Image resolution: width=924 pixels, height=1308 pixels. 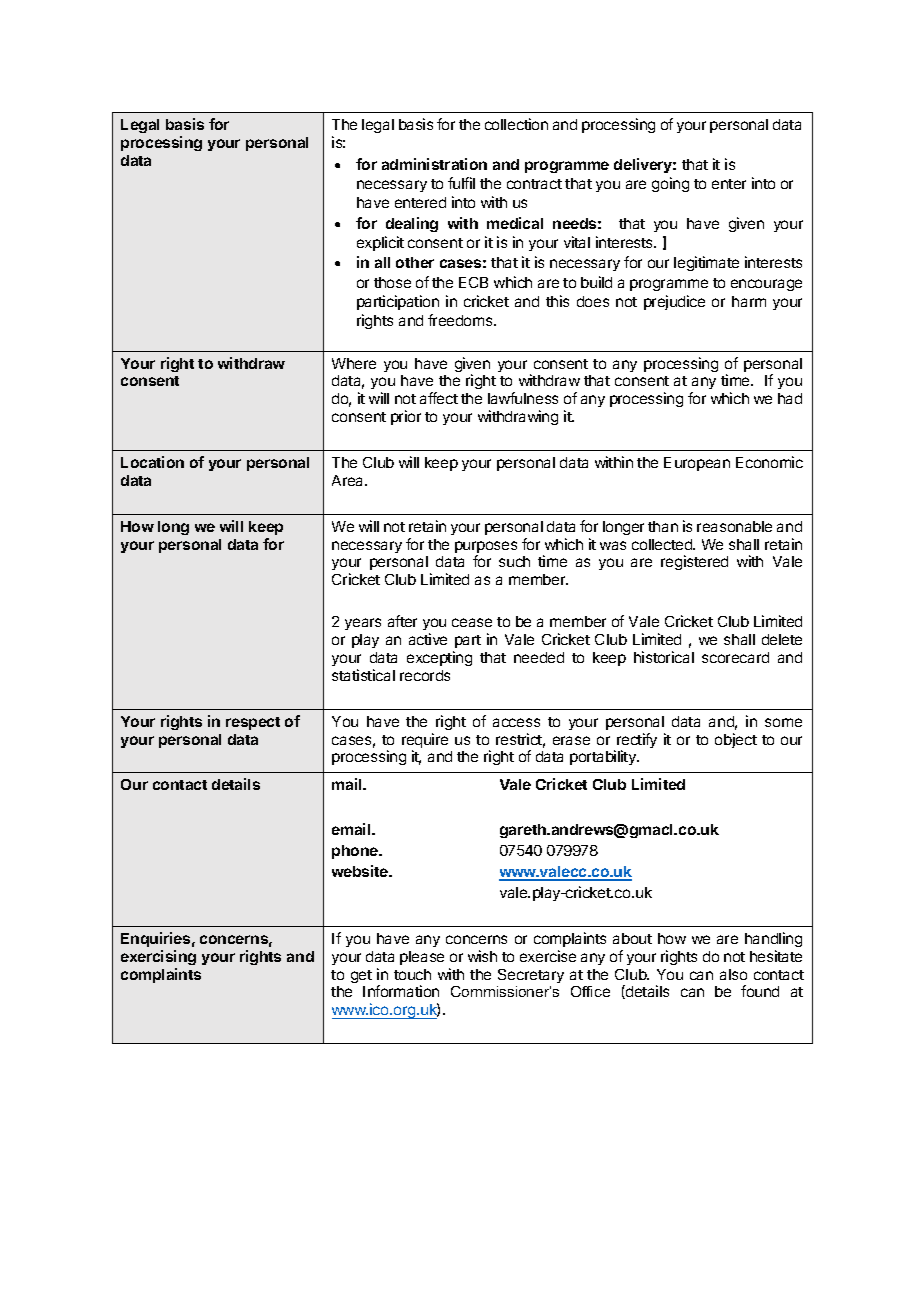 What do you see at coordinates (697, 464) in the screenshot?
I see `European` at bounding box center [697, 464].
